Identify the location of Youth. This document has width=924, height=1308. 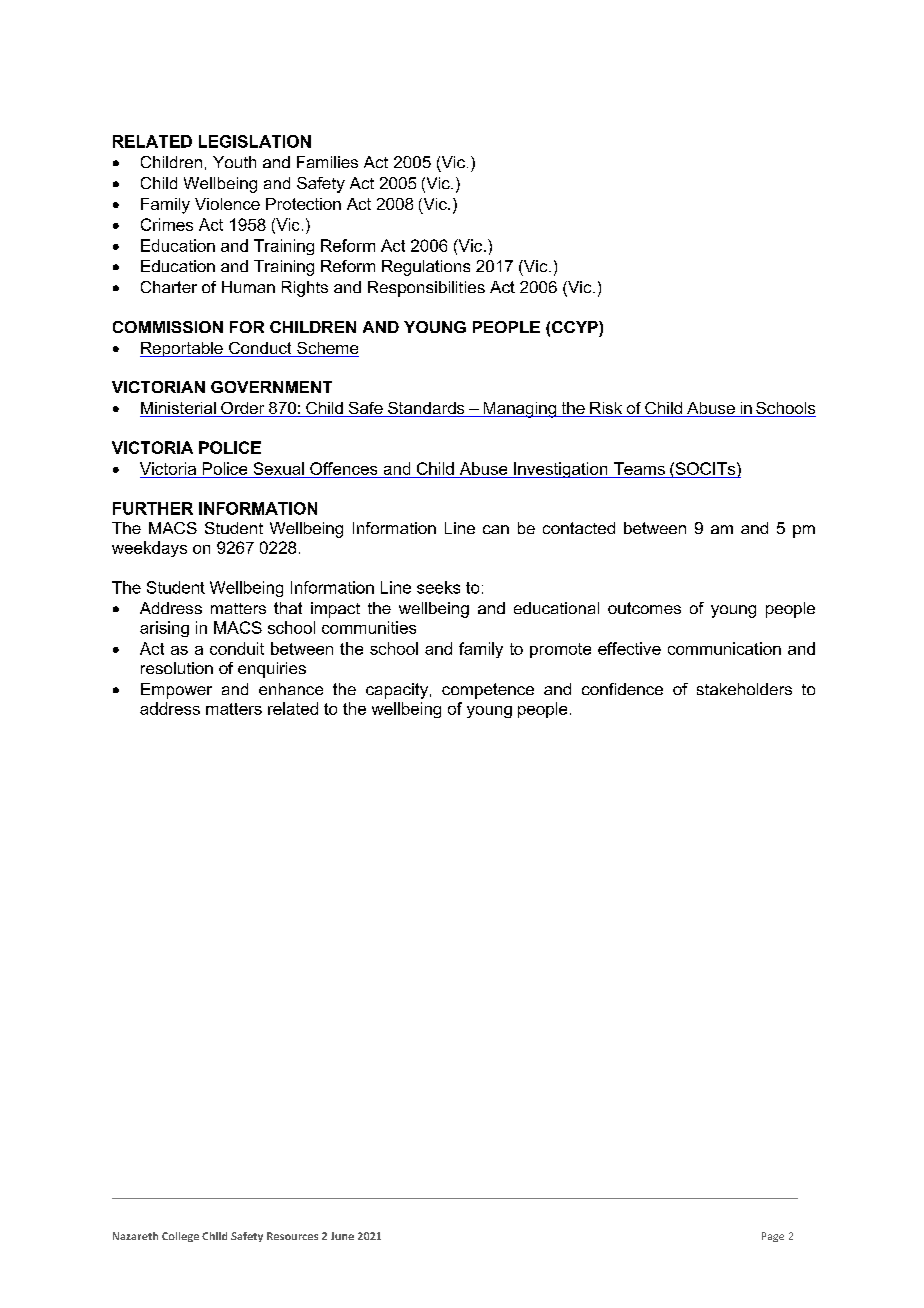
(234, 162).
